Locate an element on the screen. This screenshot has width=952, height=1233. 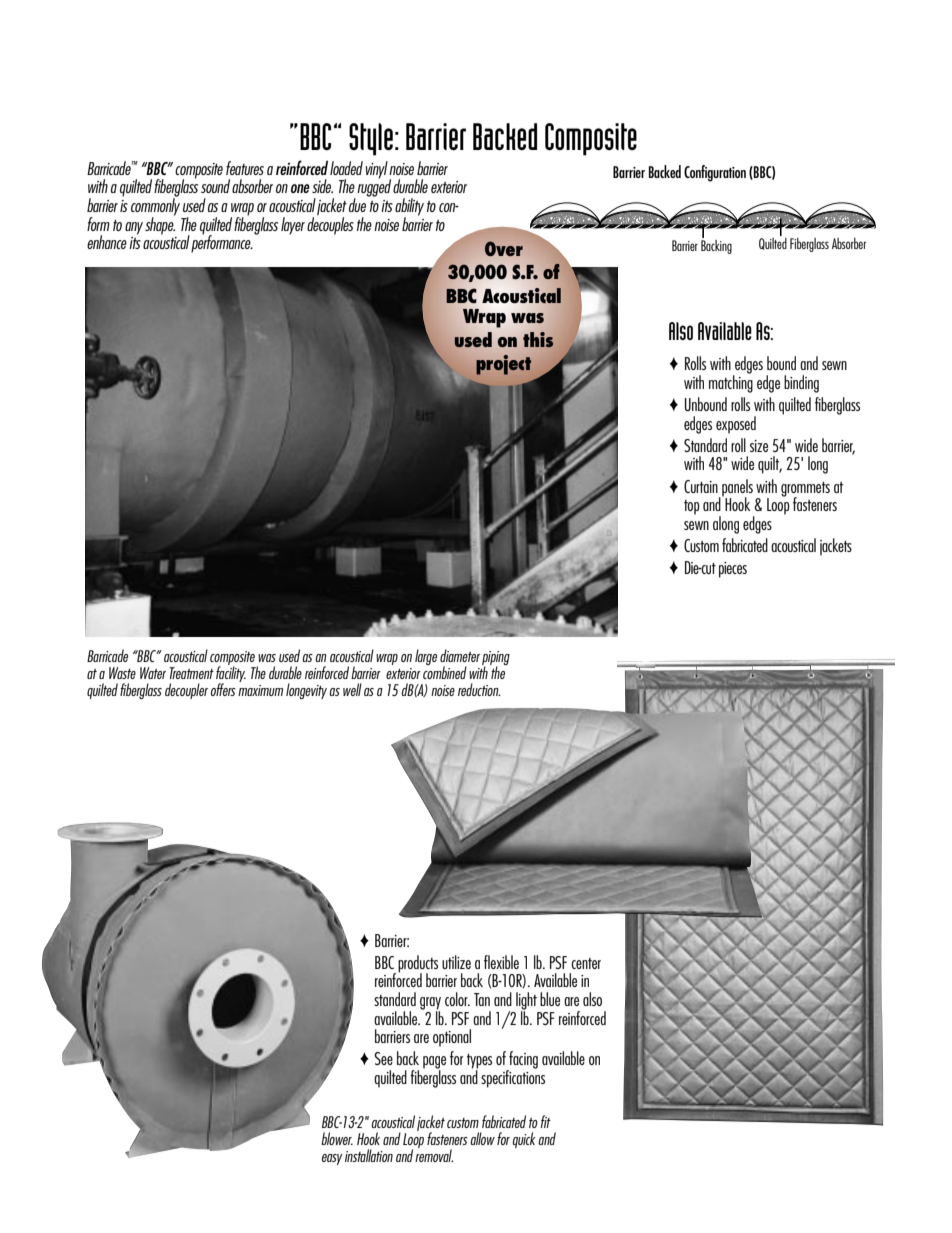
project is located at coordinates (503, 365).
